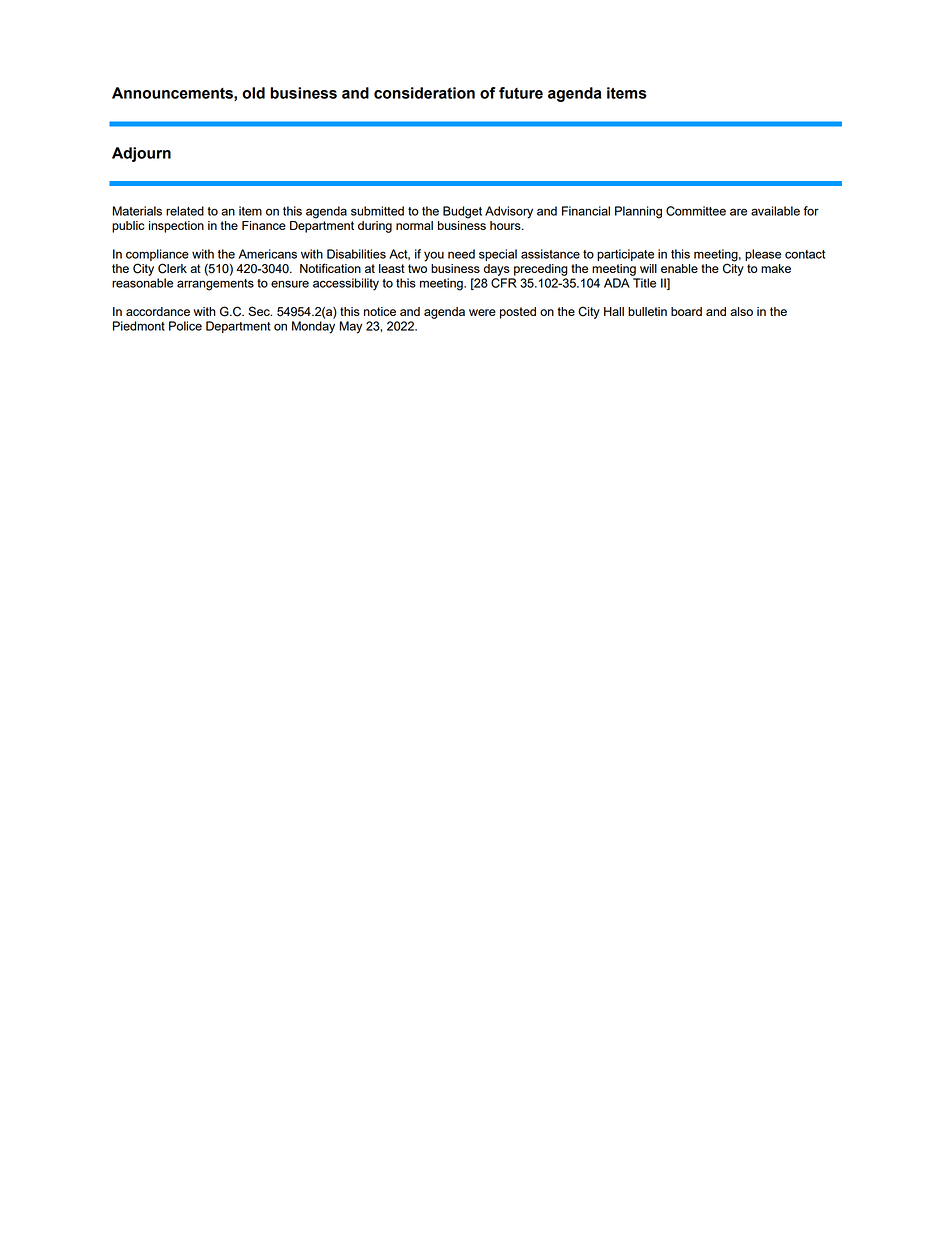 The image size is (952, 1233). I want to click on future, so click(521, 93).
